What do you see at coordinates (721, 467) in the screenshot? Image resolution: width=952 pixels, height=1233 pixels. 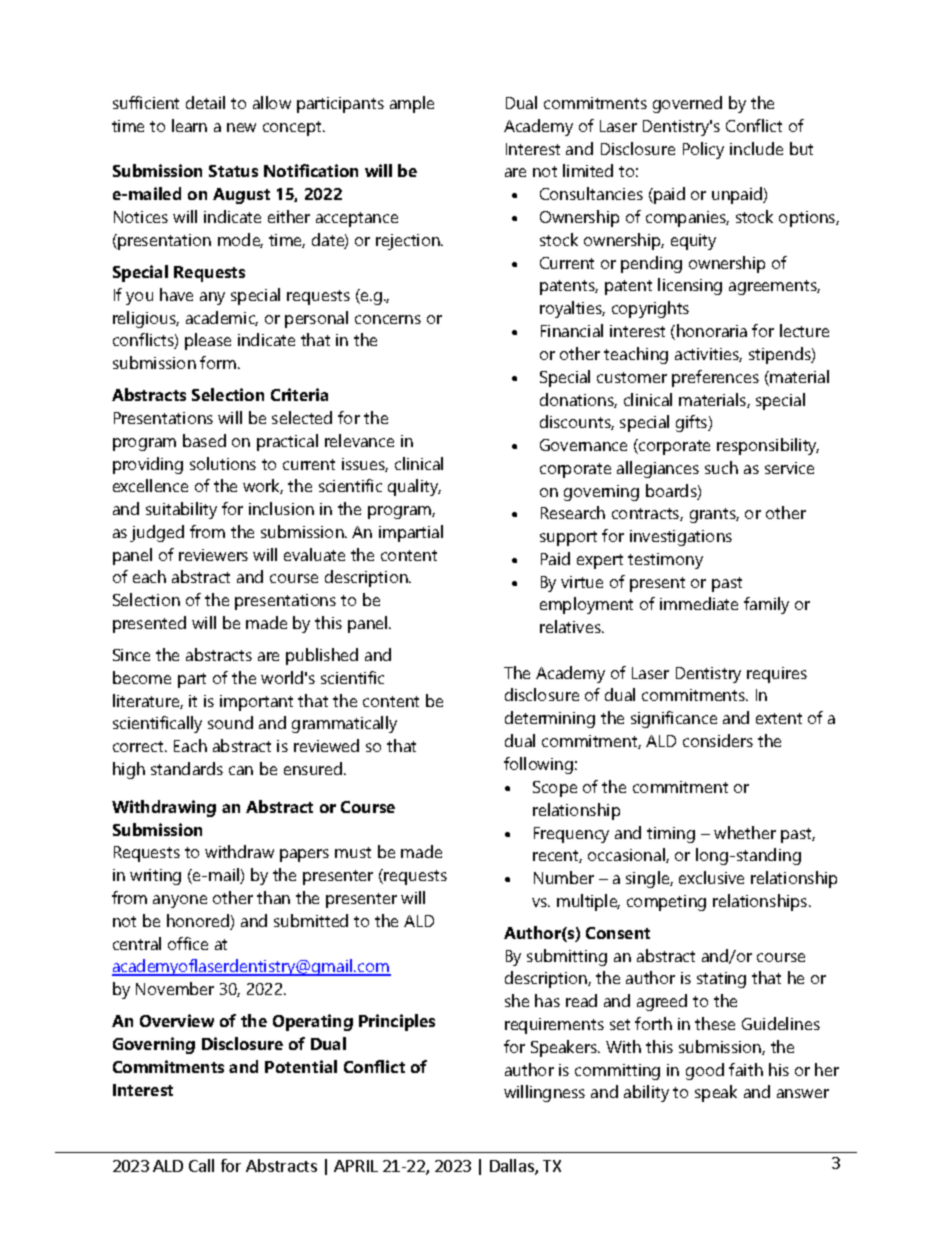 I see `such` at bounding box center [721, 467].
